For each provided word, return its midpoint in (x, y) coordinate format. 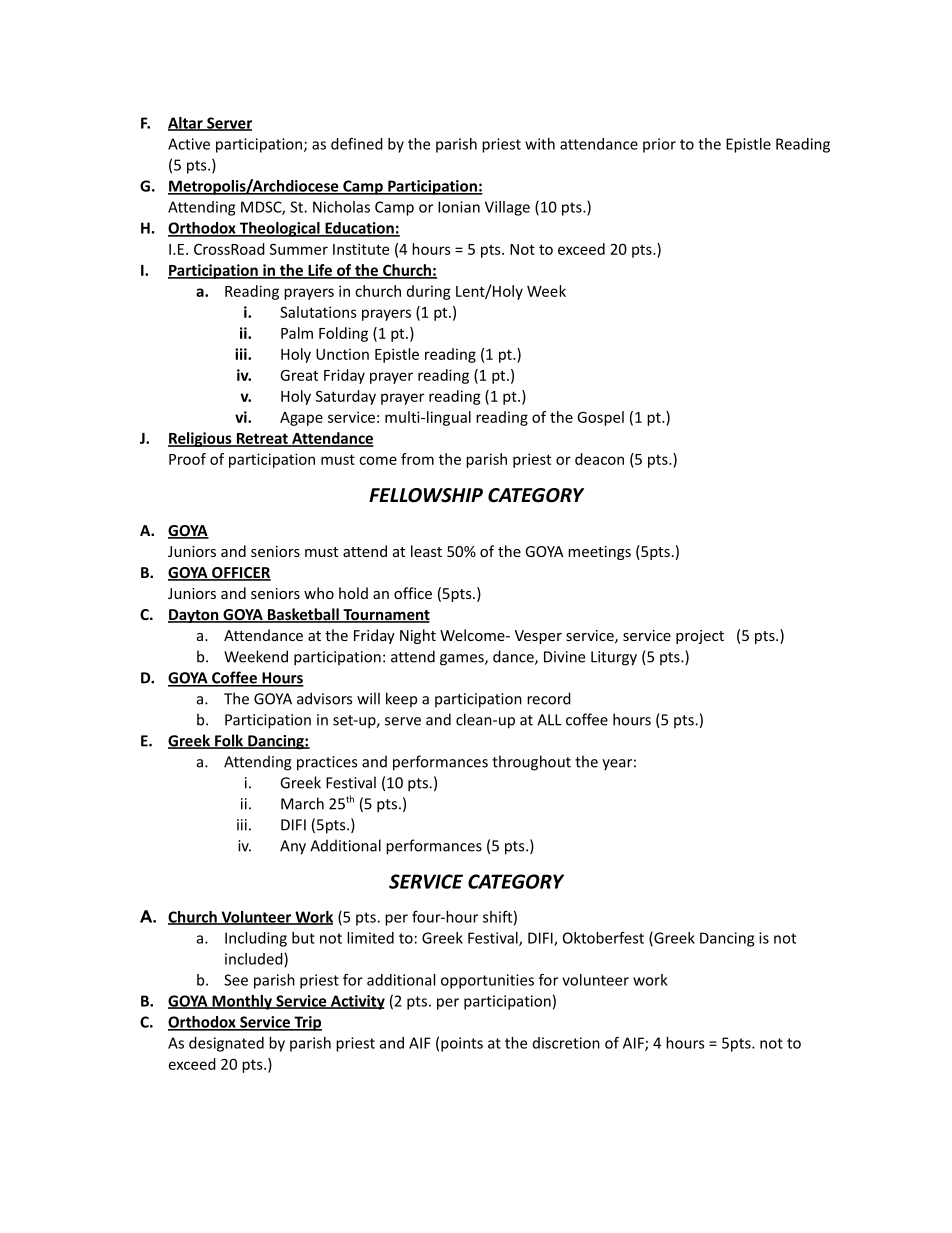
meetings (599, 553)
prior (659, 145)
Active (189, 144)
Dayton (194, 616)
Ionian (459, 207)
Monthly (242, 1002)
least (426, 551)
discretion (566, 1043)
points (462, 1044)
